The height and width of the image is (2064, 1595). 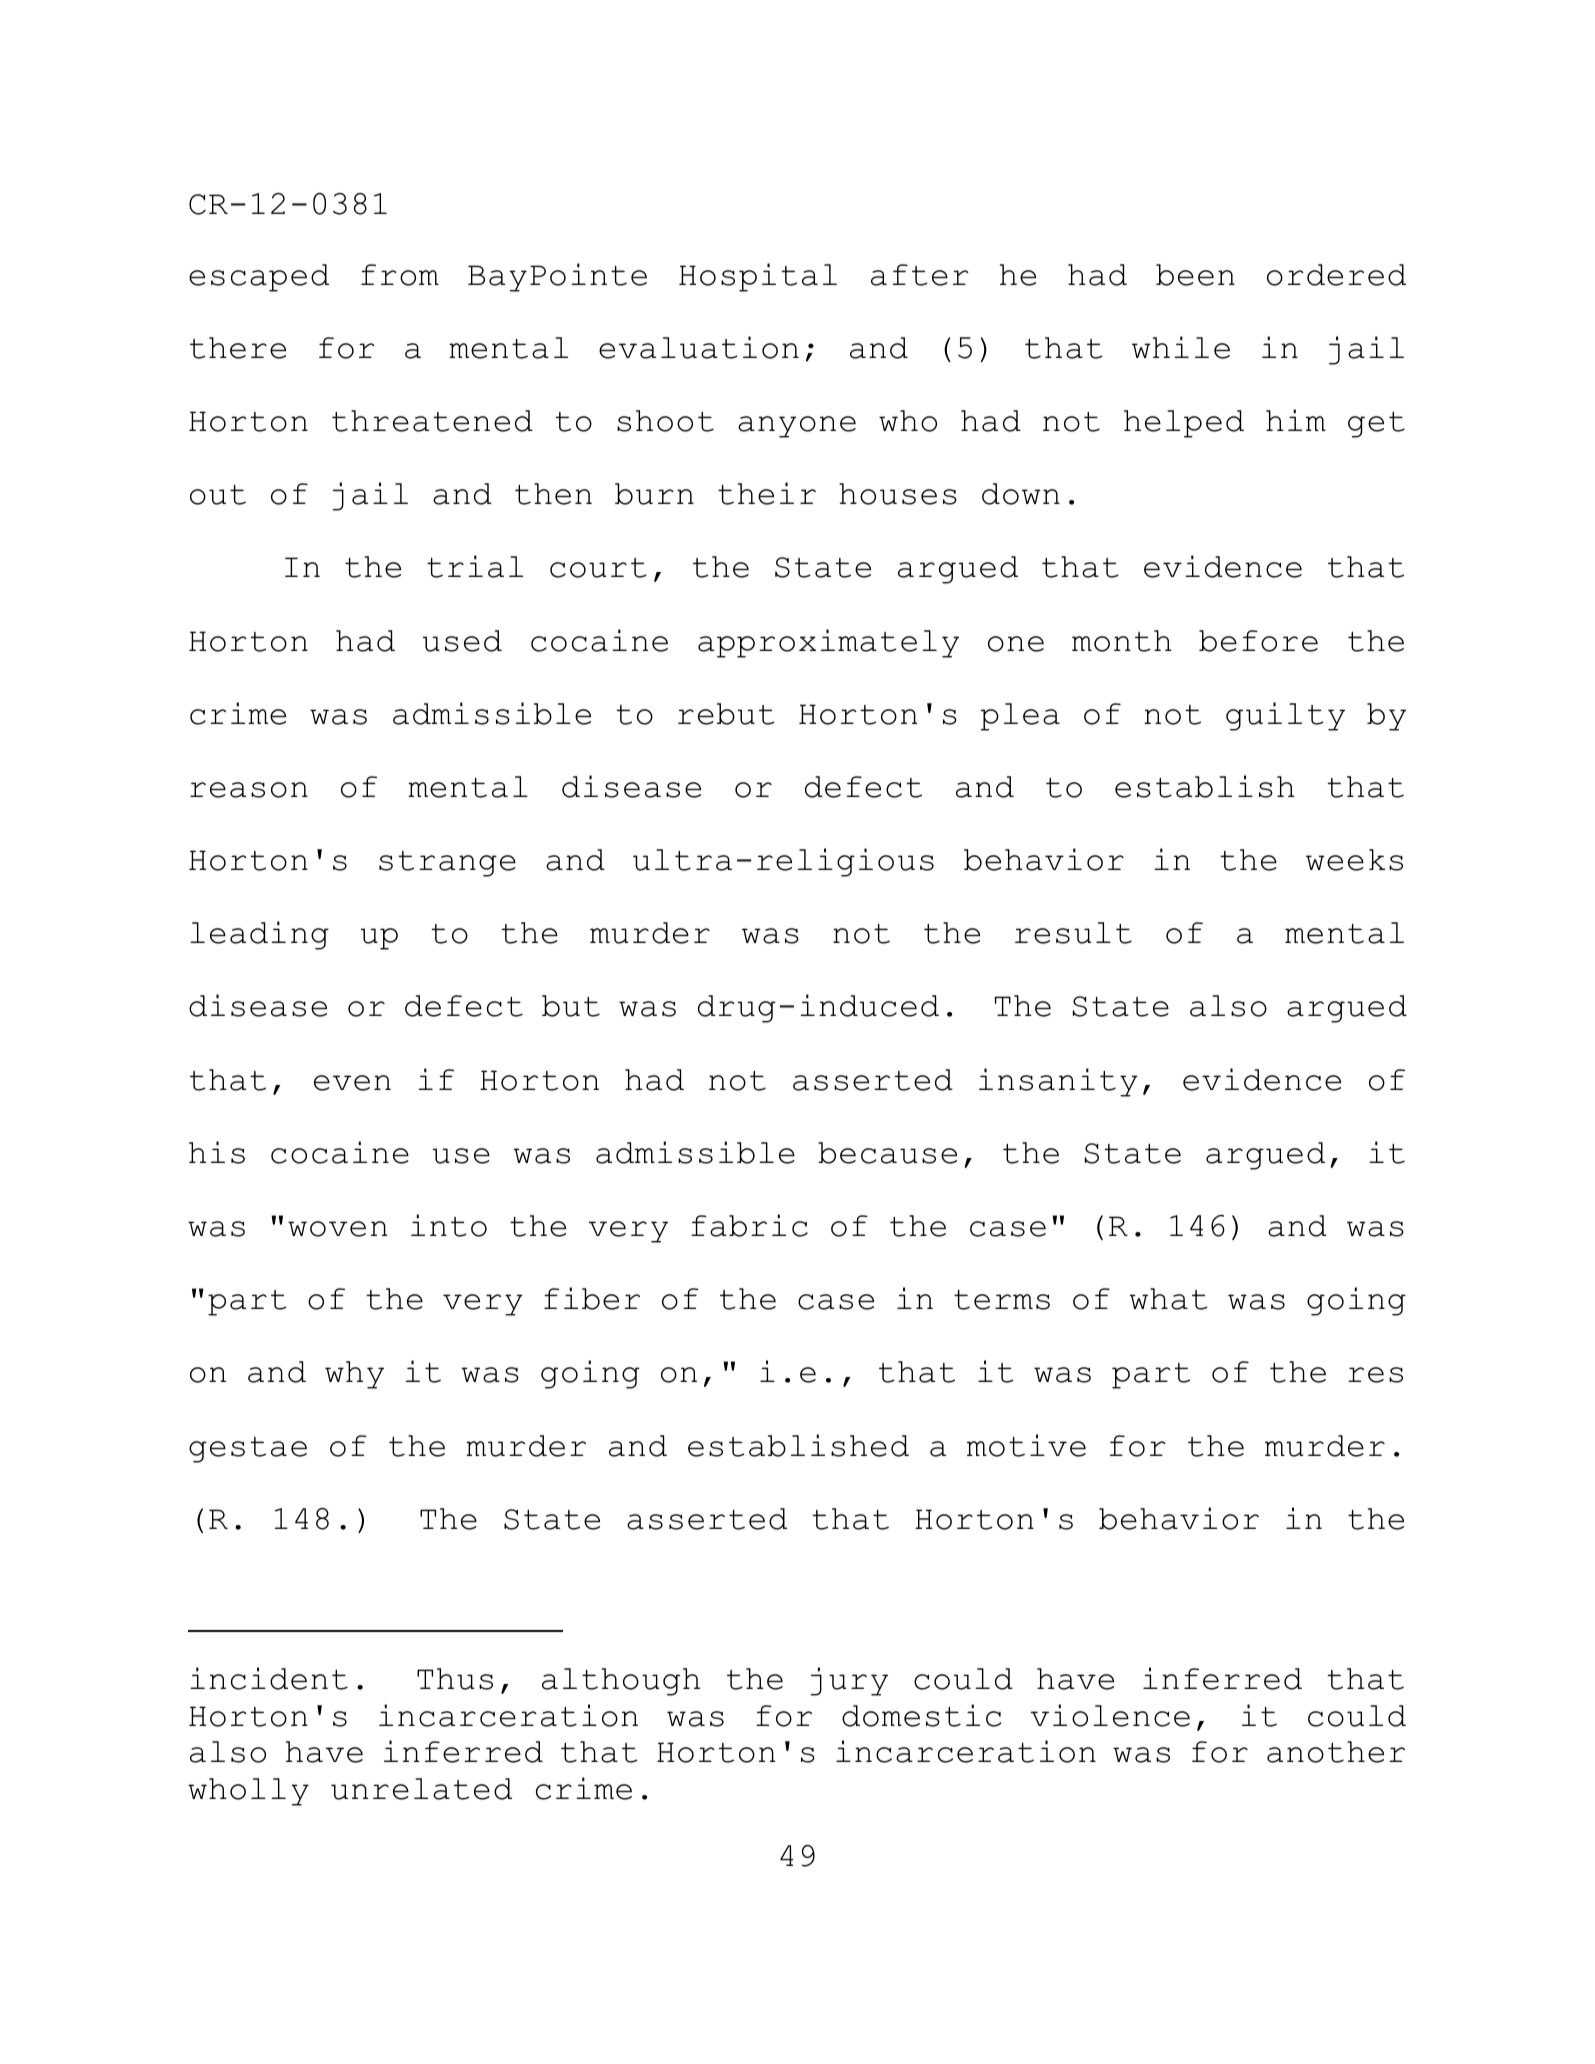 What do you see at coordinates (1026, 1445) in the image?
I see `motive` at bounding box center [1026, 1445].
